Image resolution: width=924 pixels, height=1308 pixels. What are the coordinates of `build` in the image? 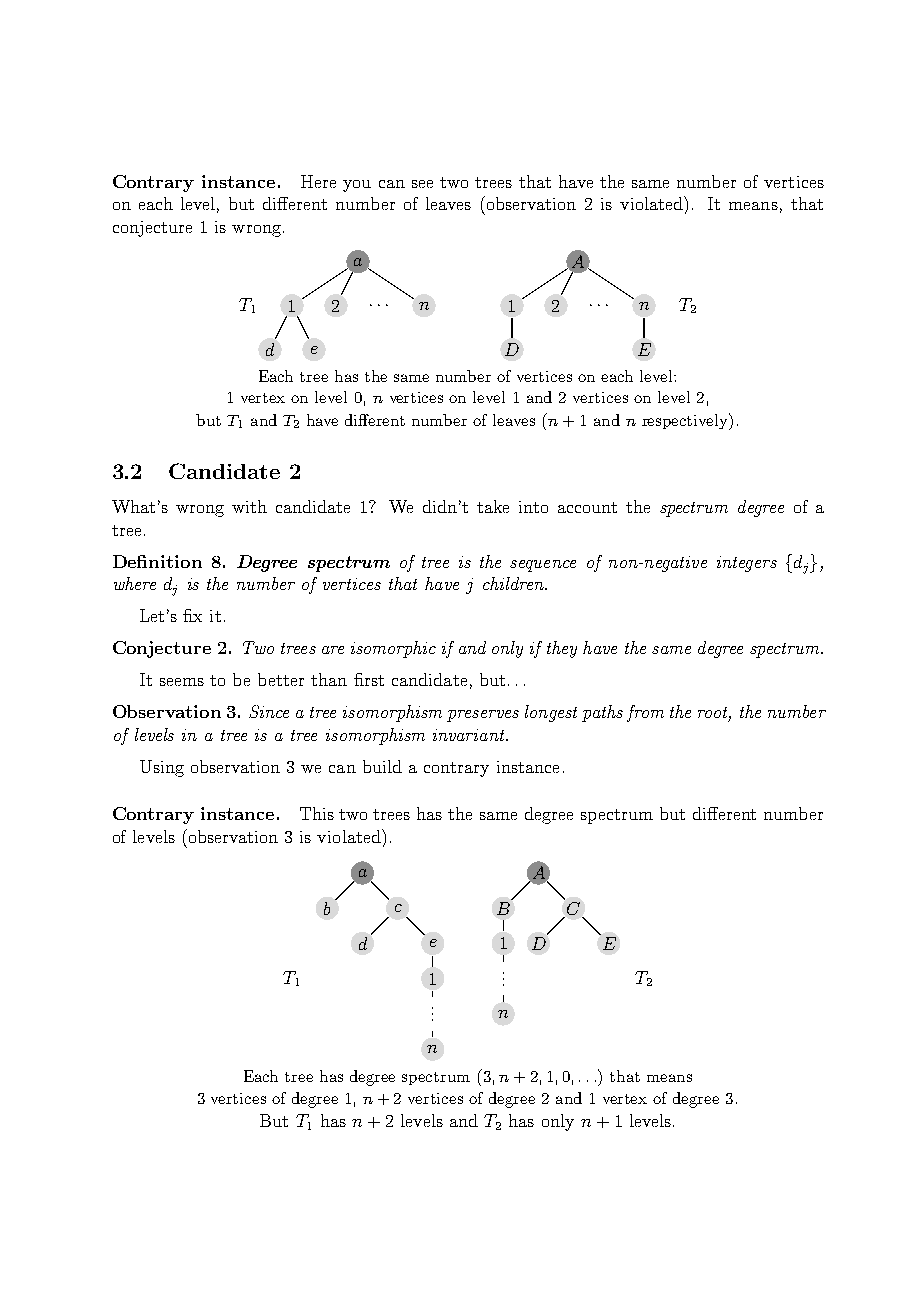 It's located at (382, 766).
